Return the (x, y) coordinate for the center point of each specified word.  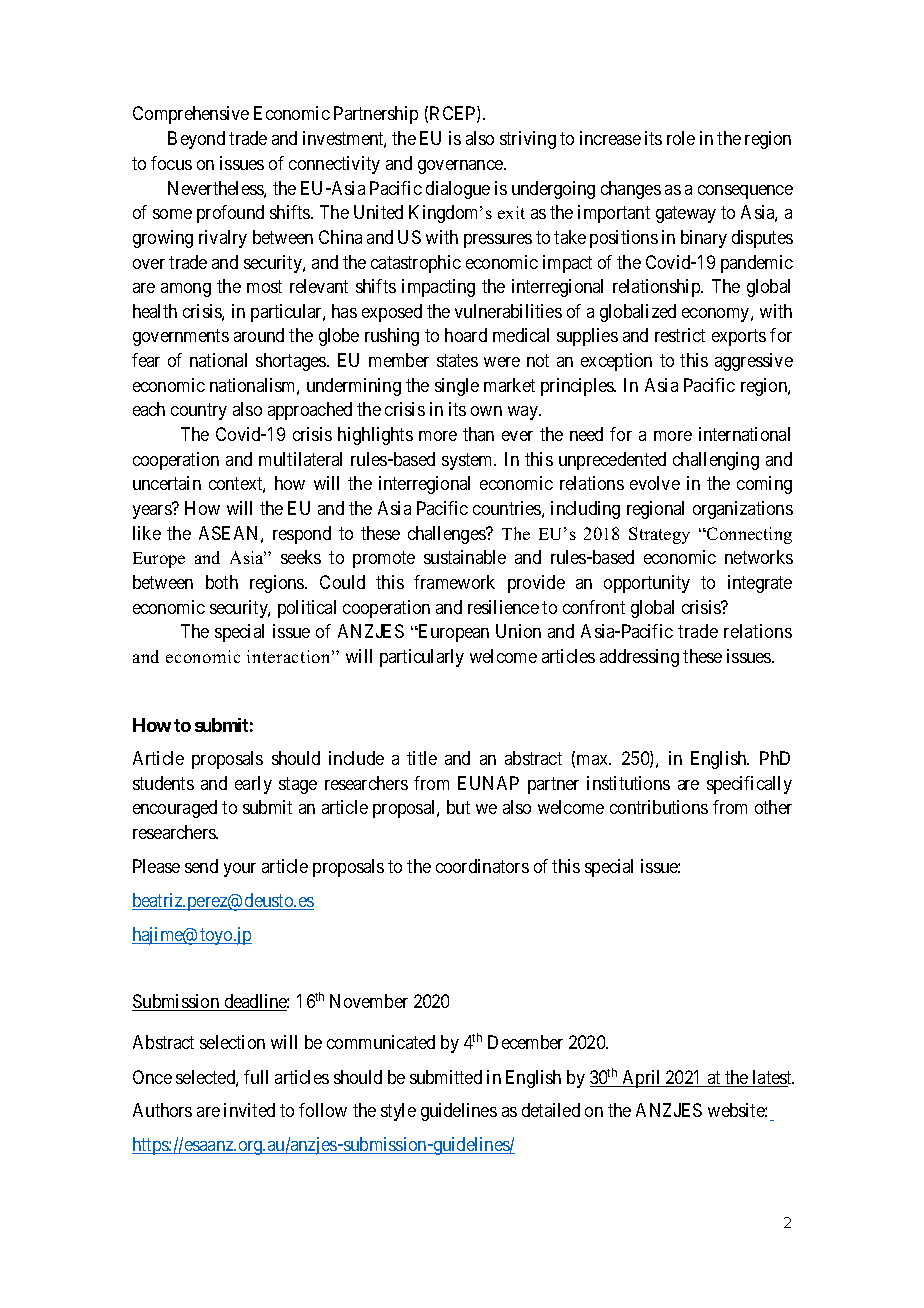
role (681, 138)
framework (454, 582)
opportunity (647, 584)
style (398, 1112)
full (256, 1077)
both (222, 582)
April (642, 1079)
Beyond (196, 140)
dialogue (458, 190)
